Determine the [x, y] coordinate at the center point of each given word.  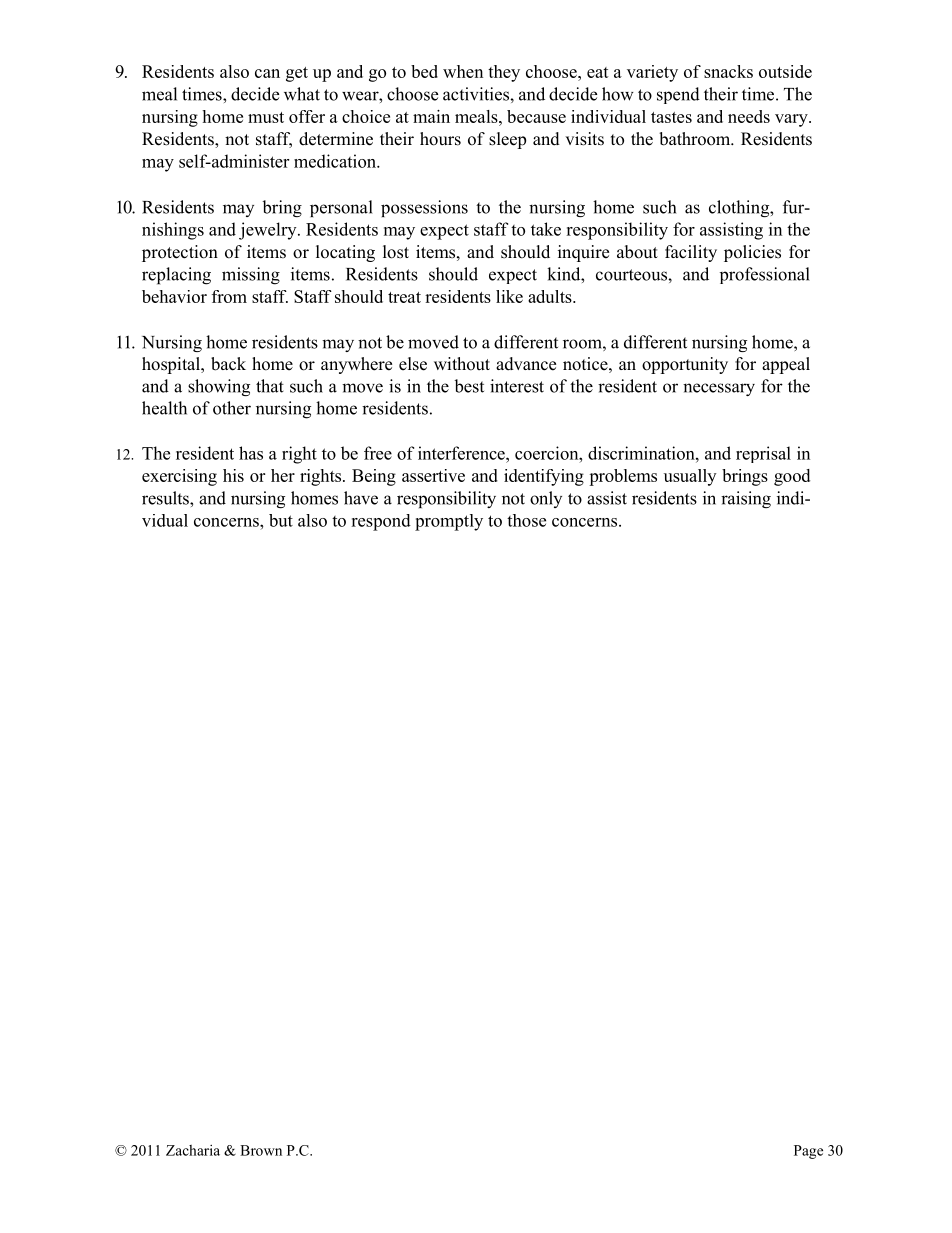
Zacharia [193, 1150]
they [504, 73]
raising [746, 499]
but [281, 520]
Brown [261, 1150]
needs [749, 116]
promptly [449, 522]
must [266, 117]
